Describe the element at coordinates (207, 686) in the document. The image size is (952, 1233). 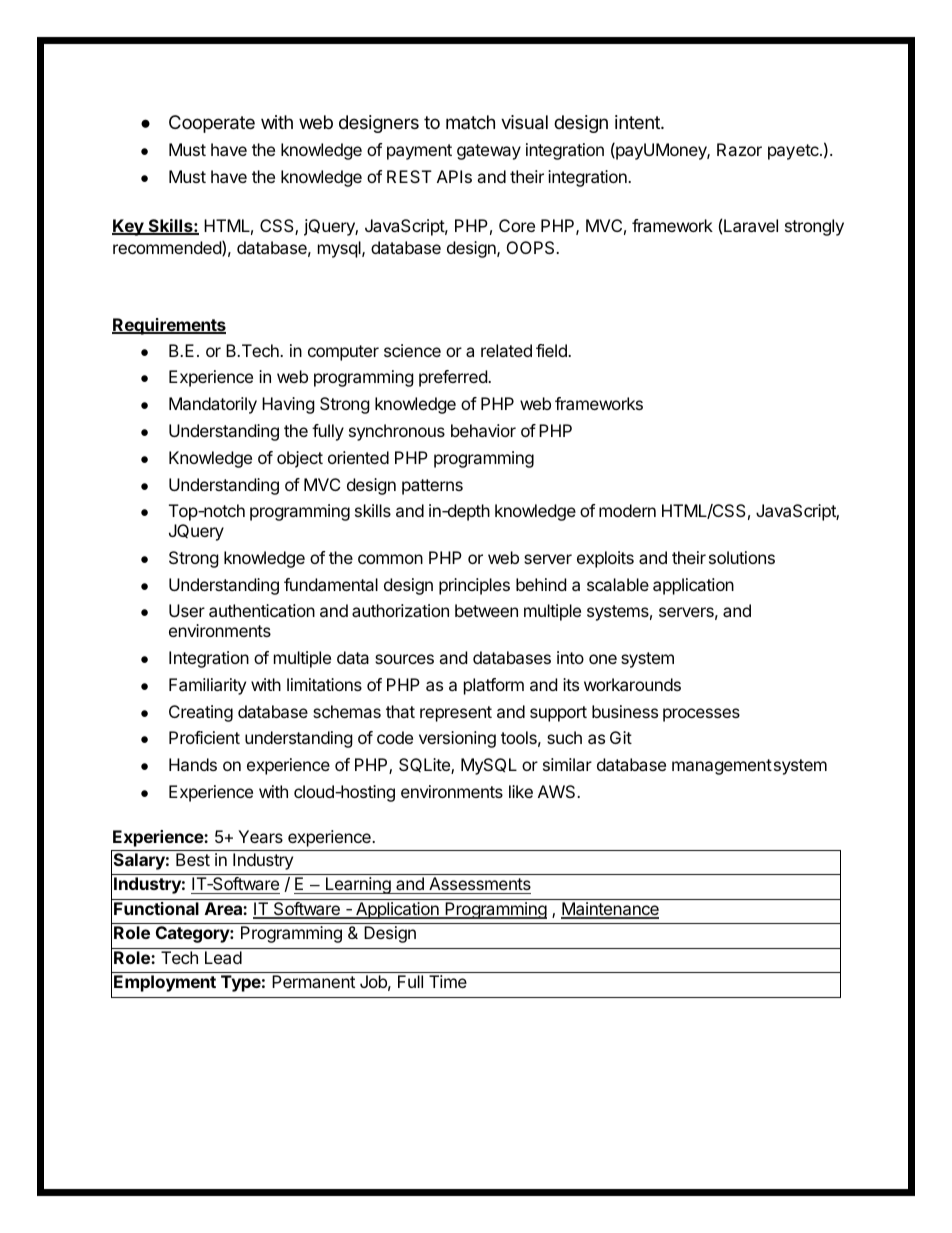
I see `Familiarity` at that location.
